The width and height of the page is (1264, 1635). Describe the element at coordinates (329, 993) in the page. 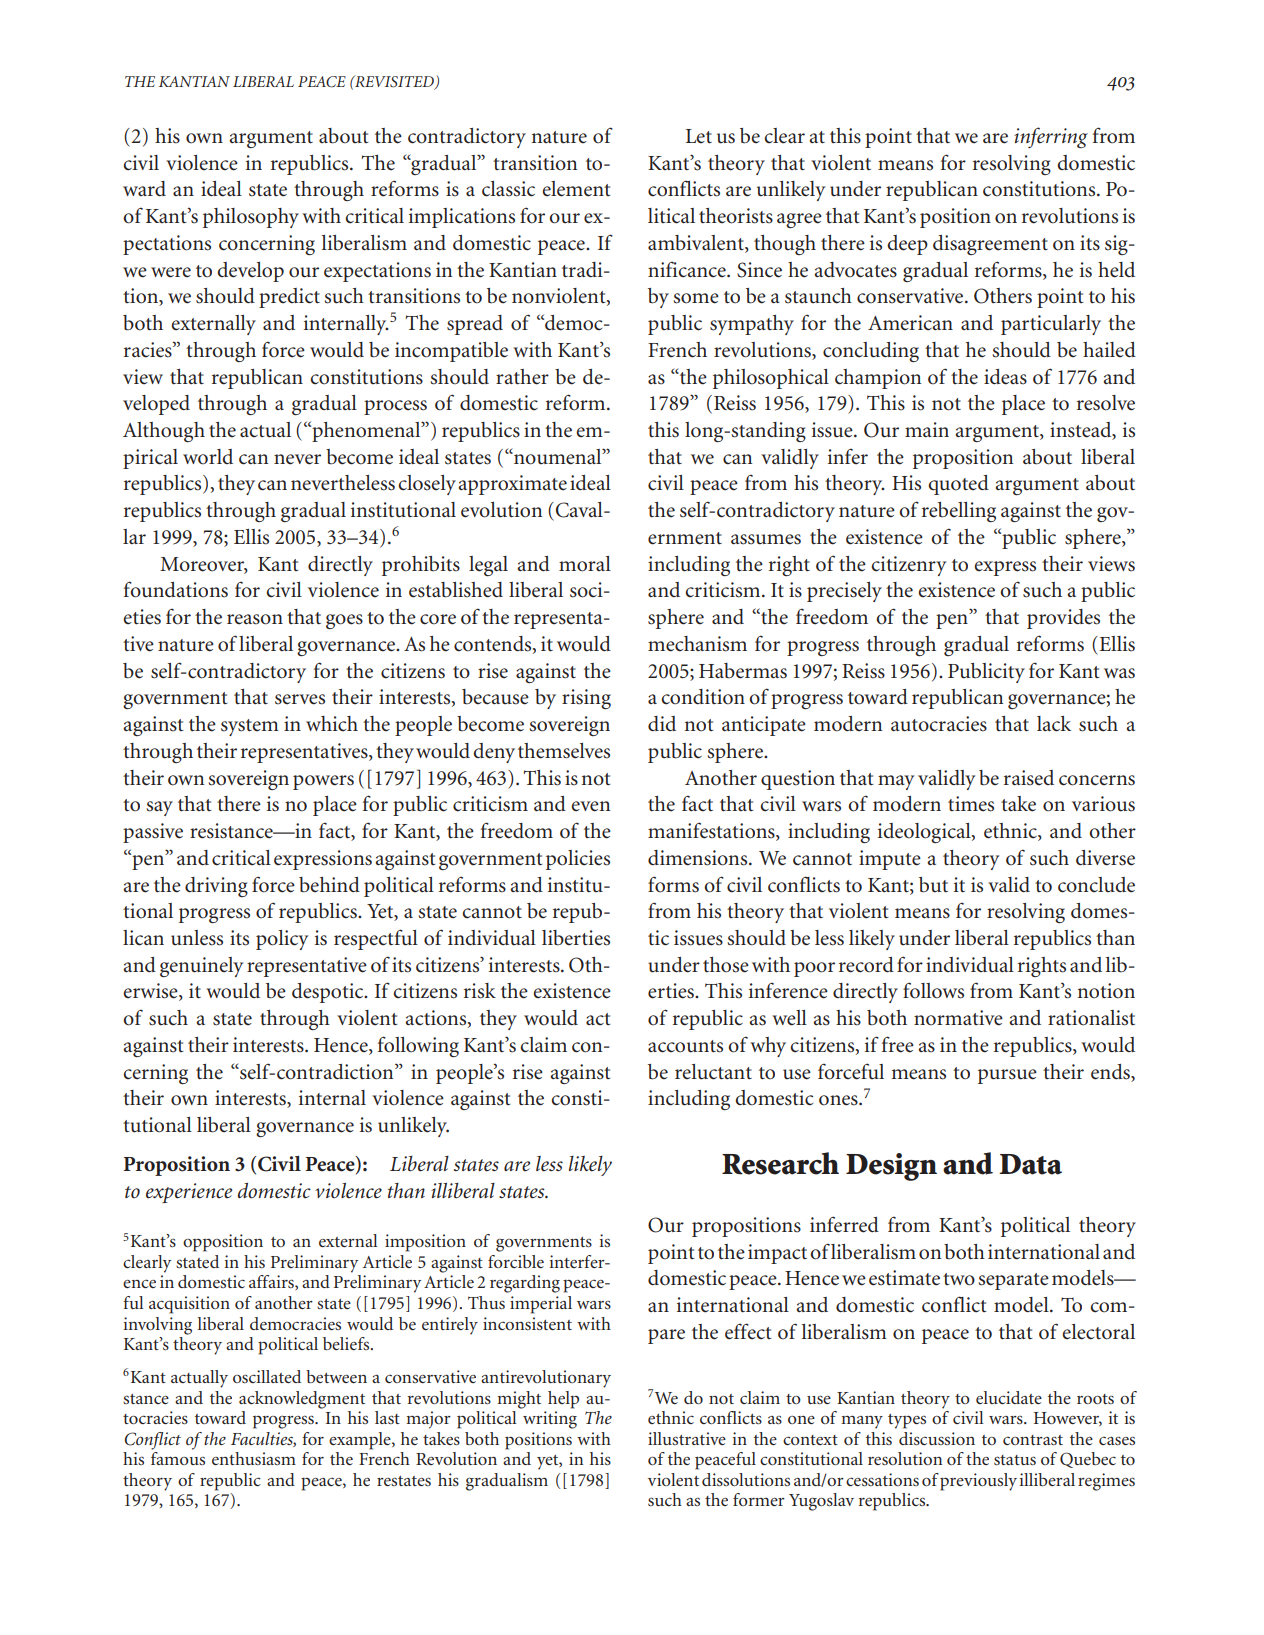

I see `despotic` at that location.
